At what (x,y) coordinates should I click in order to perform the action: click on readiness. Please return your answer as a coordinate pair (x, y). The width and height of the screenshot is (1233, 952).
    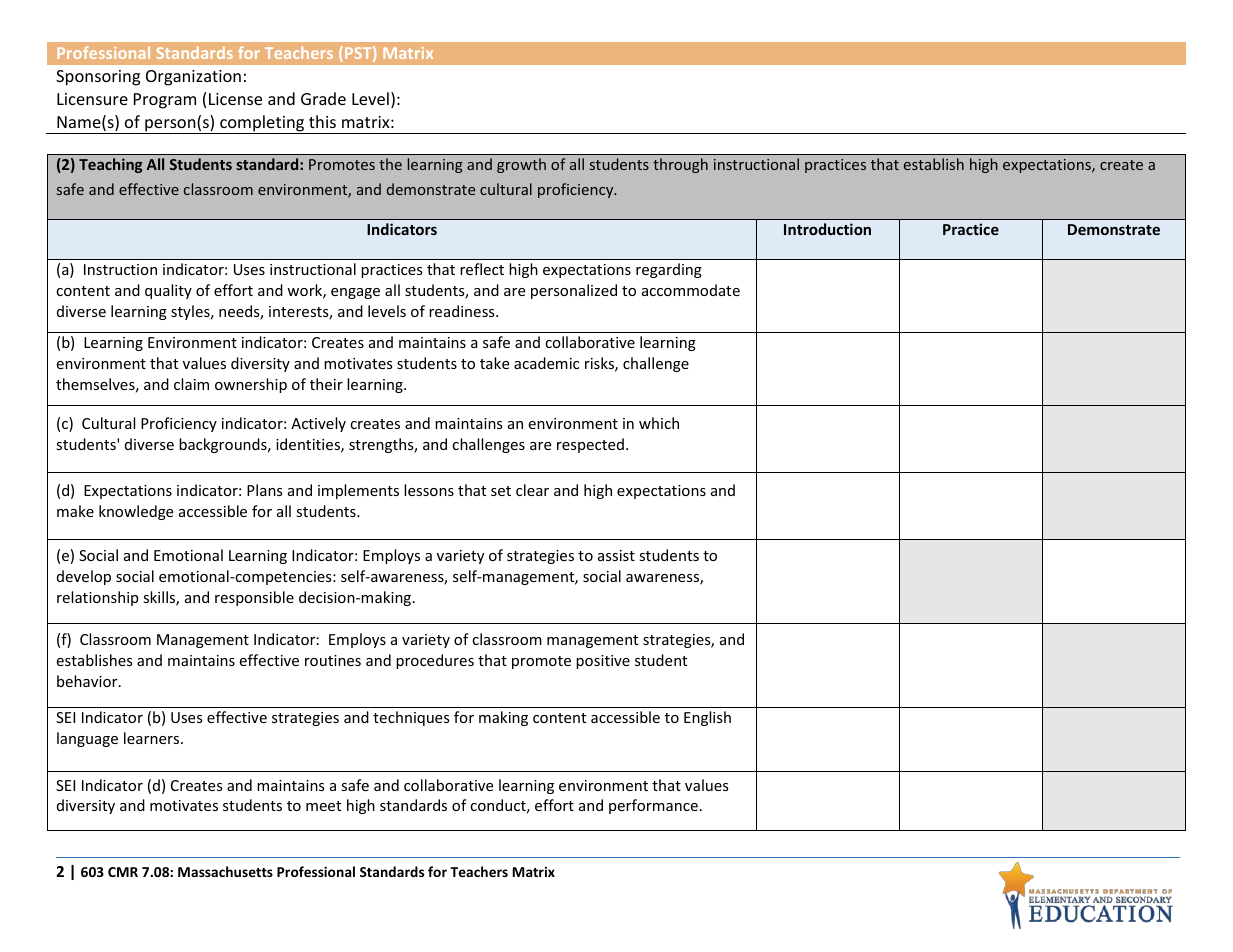
    Looking at the image, I should click on (463, 311).
